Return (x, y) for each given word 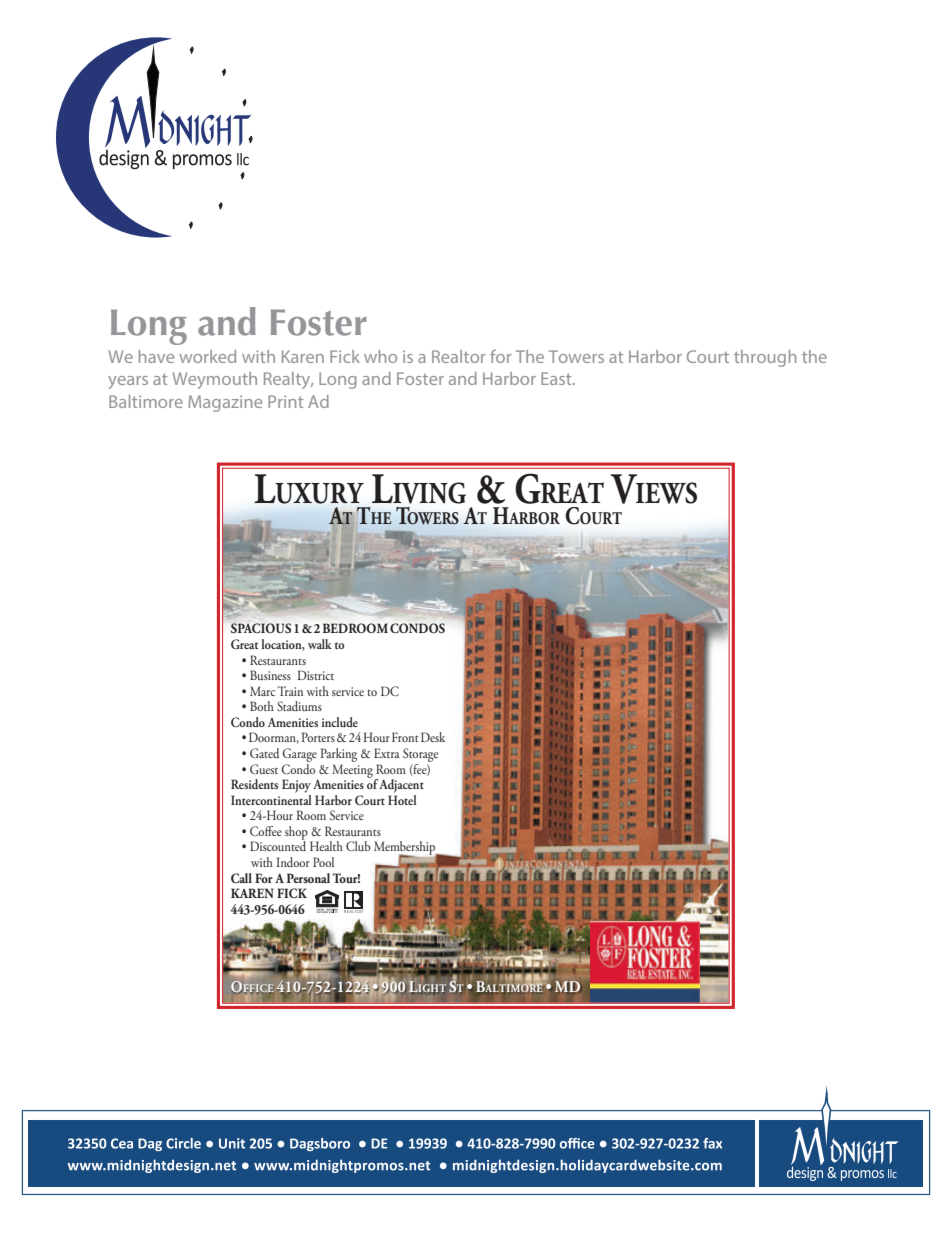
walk (320, 644)
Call (241, 878)
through (765, 358)
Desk (433, 737)
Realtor (459, 356)
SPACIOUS (261, 628)
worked (207, 356)
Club (358, 846)
